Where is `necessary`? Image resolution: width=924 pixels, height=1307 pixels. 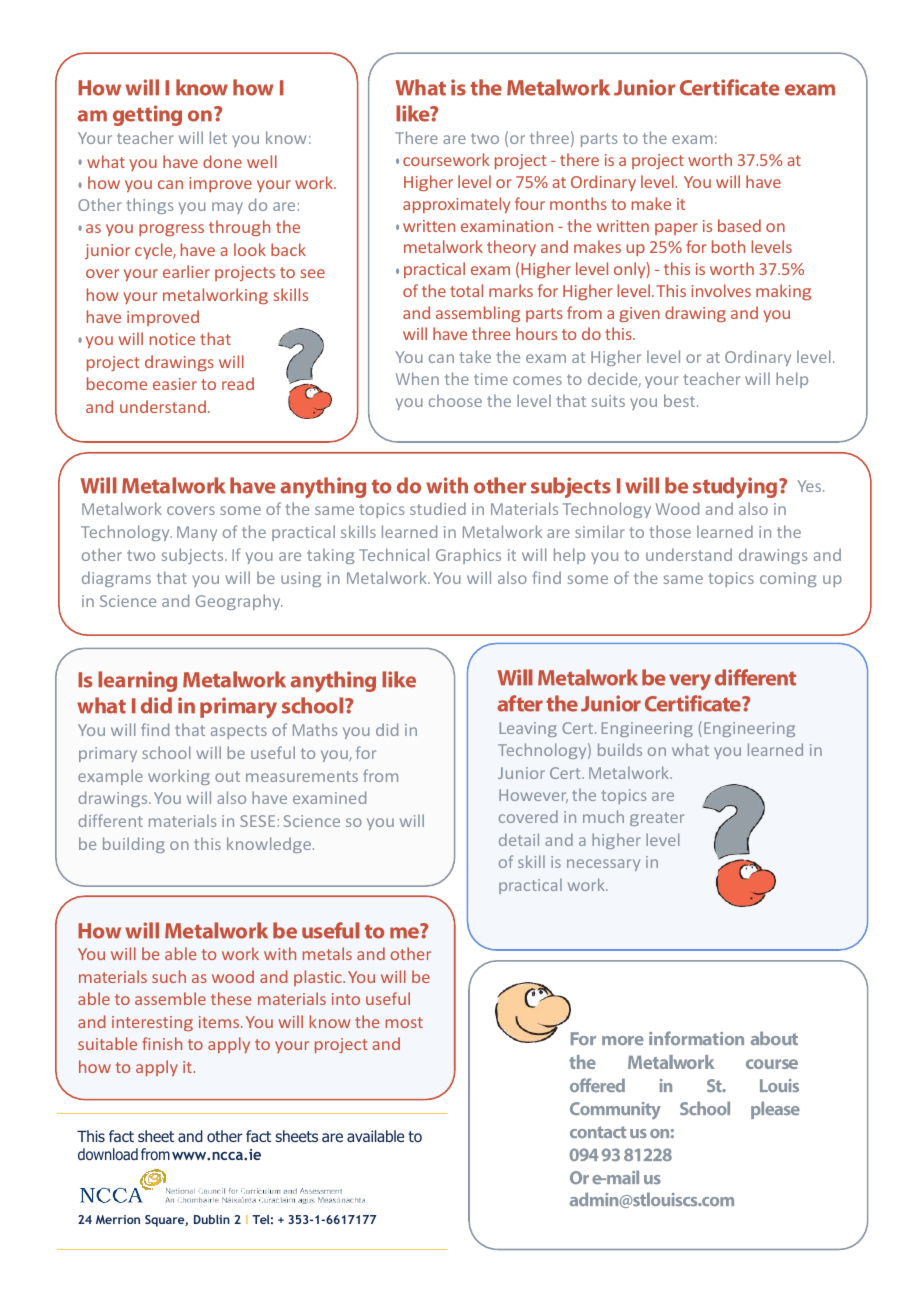 necessary is located at coordinates (603, 865).
